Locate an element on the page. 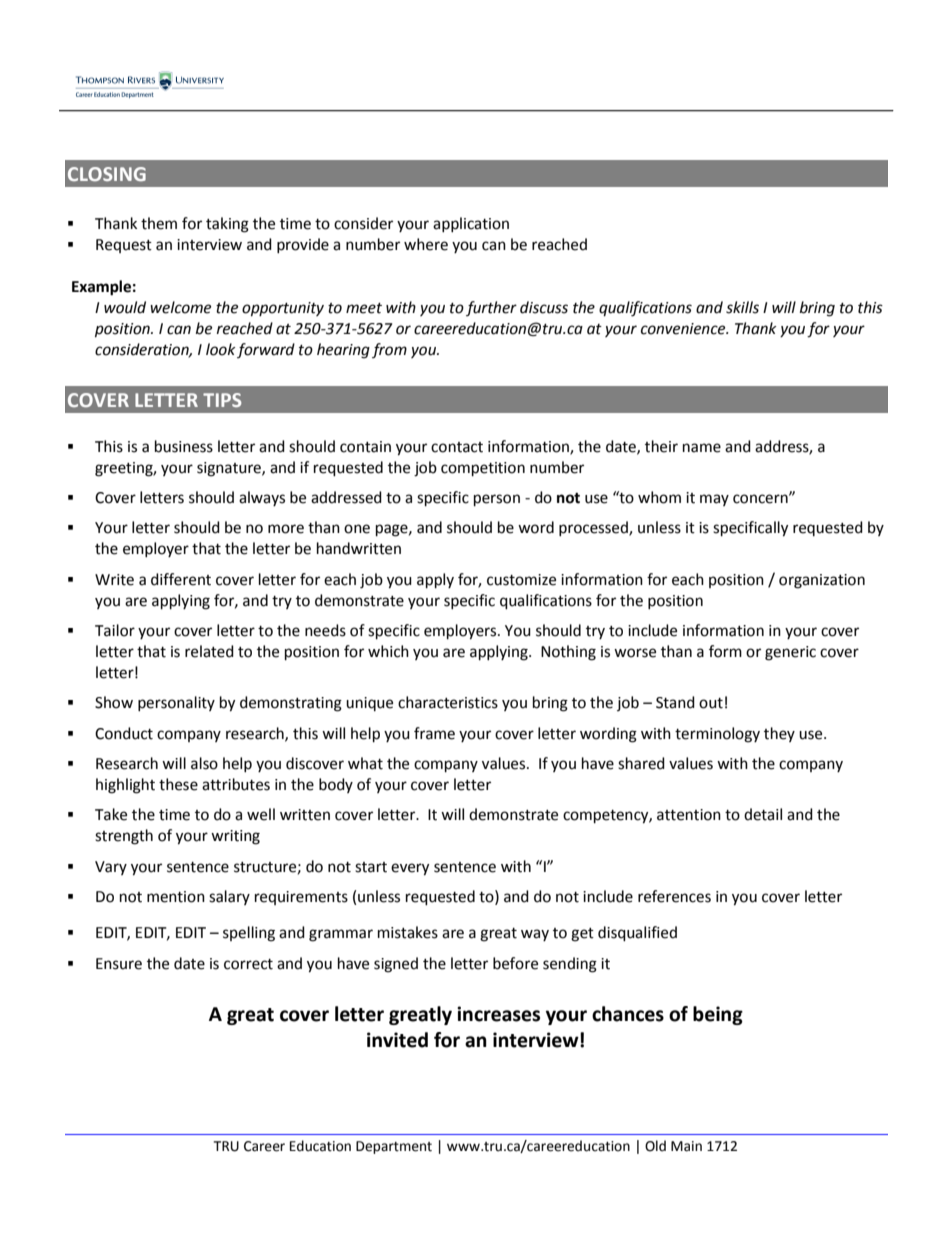  them is located at coordinates (159, 223).
